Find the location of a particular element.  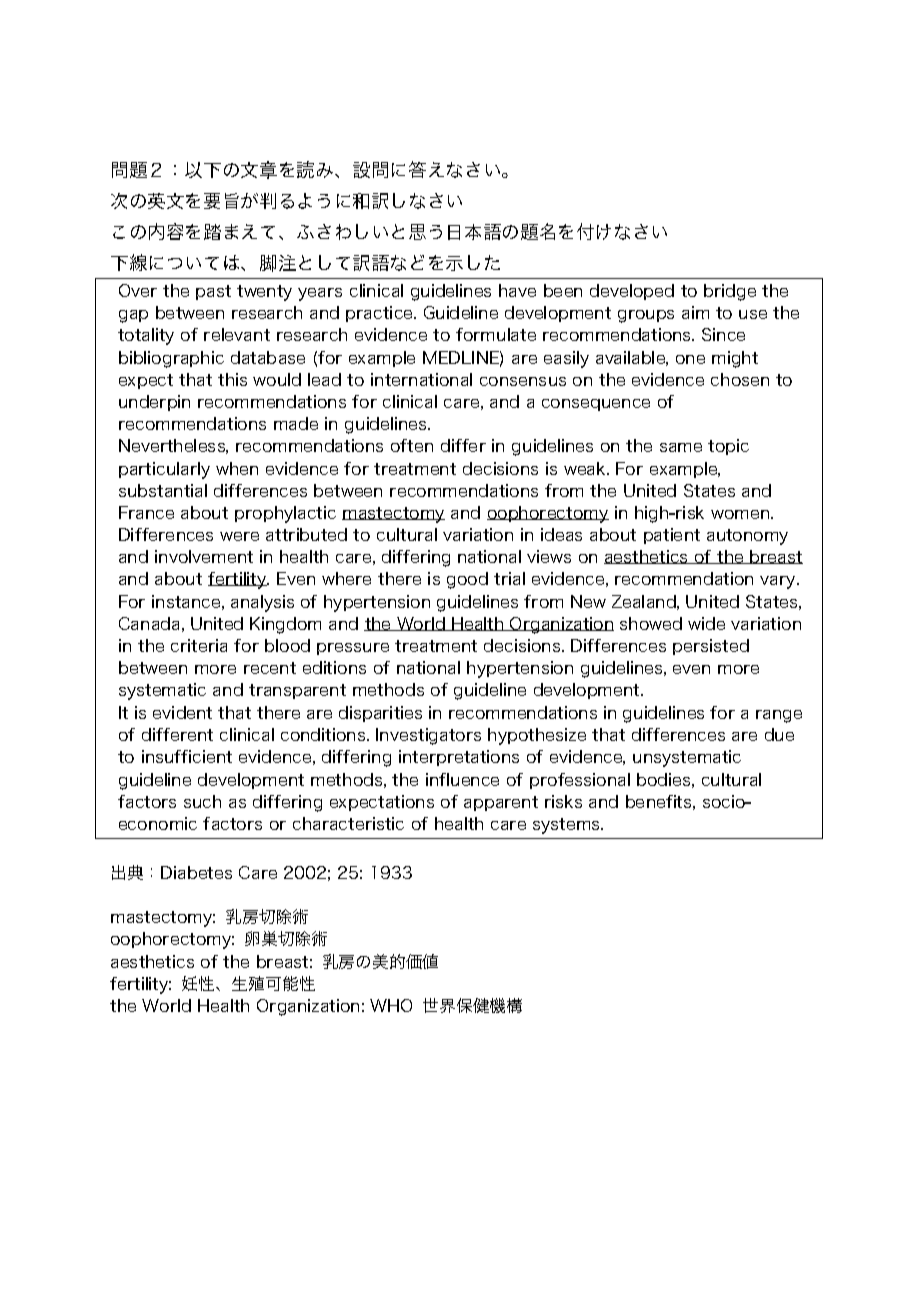

persisted is located at coordinates (711, 647).
